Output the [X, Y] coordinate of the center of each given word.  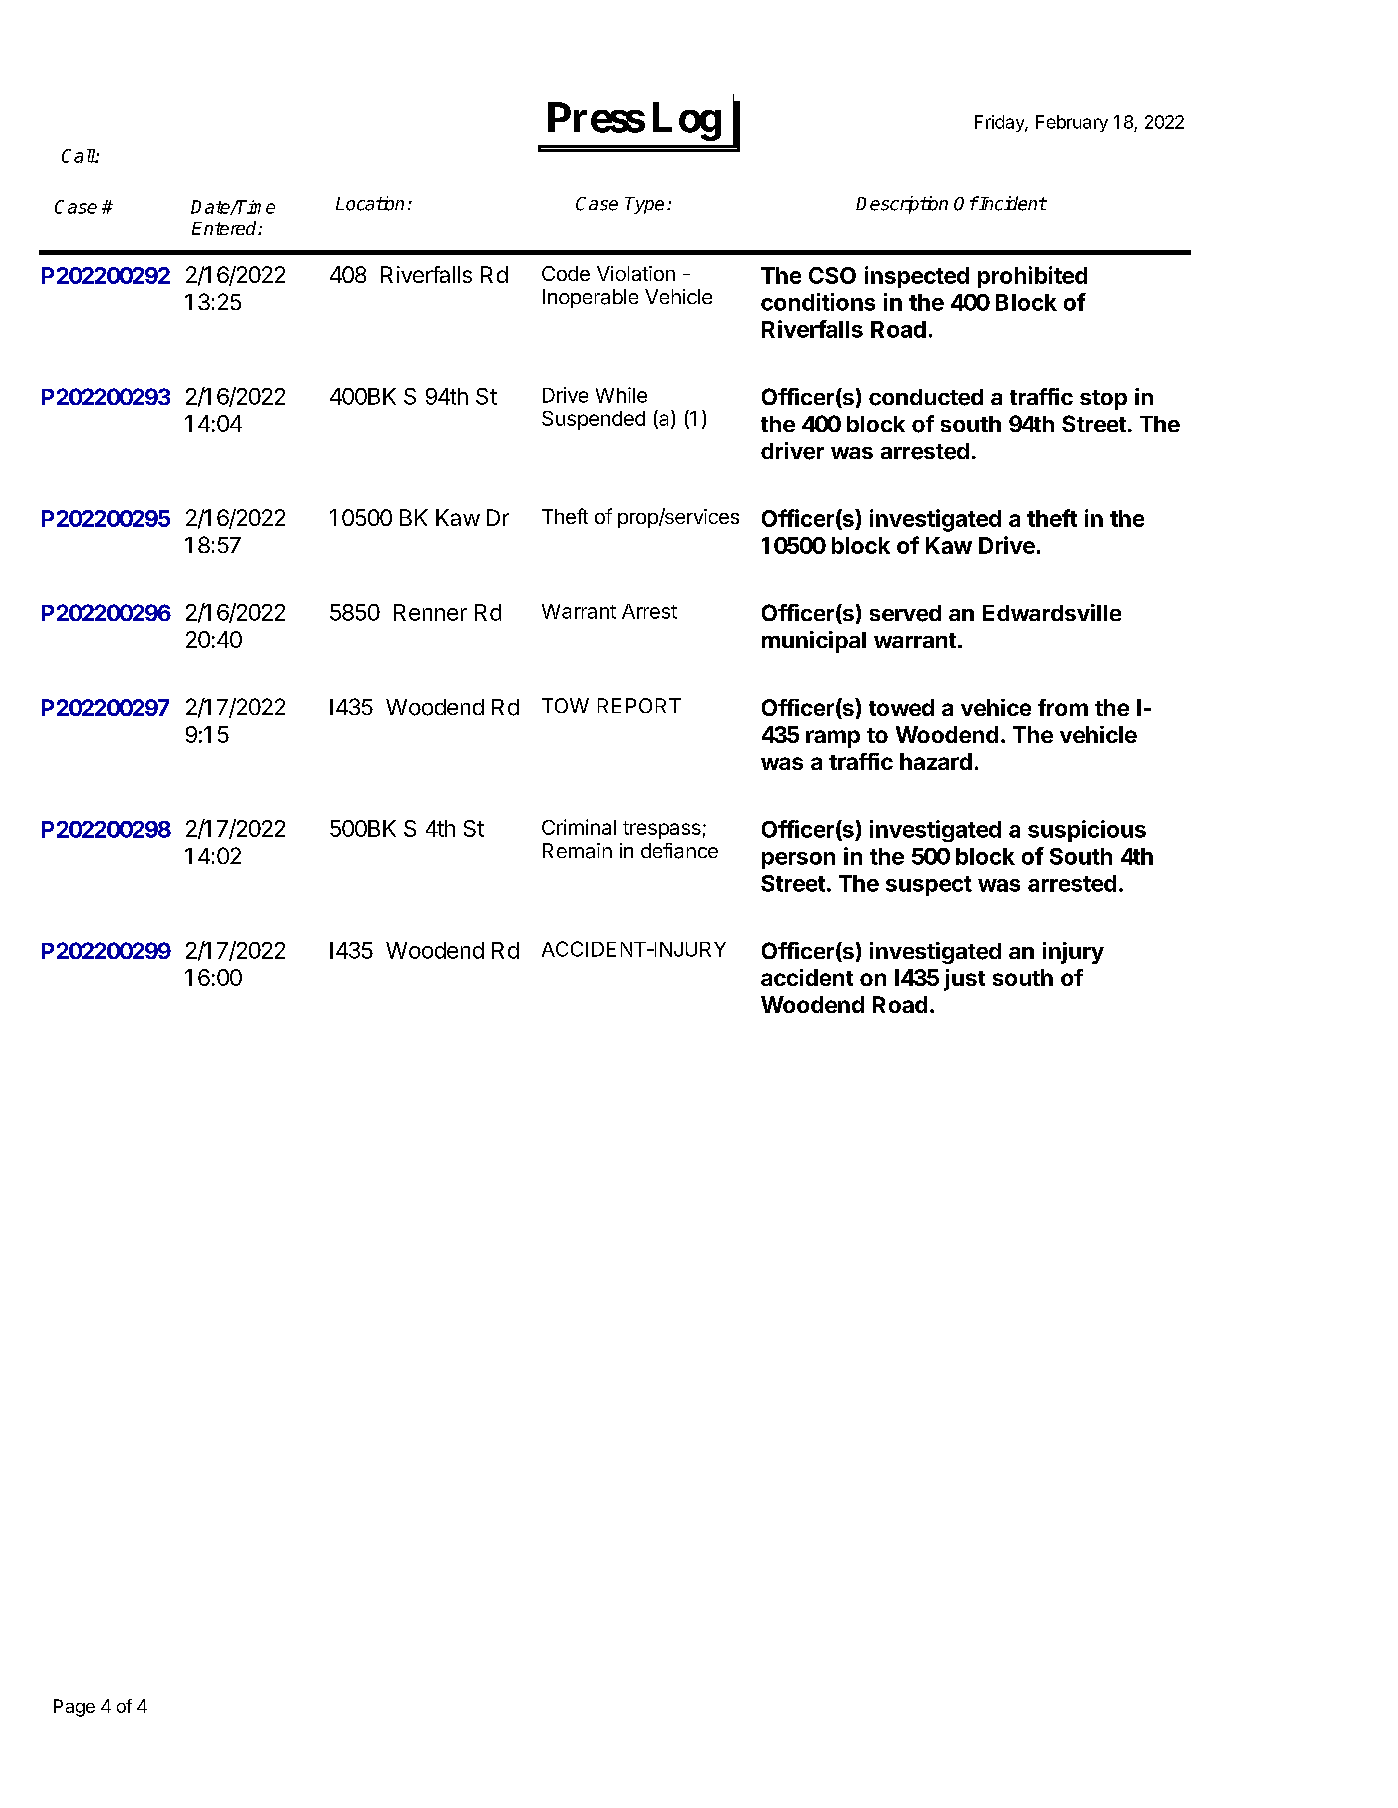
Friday [1000, 123]
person [798, 860]
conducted [926, 397]
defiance [679, 851]
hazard [936, 761]
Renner [430, 612]
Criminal [579, 827]
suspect [929, 886]
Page [74, 1708]
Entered [225, 228]
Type [644, 205]
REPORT [639, 705]
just [964, 980]
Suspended [593, 420]
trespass [662, 830]
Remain [577, 851]
